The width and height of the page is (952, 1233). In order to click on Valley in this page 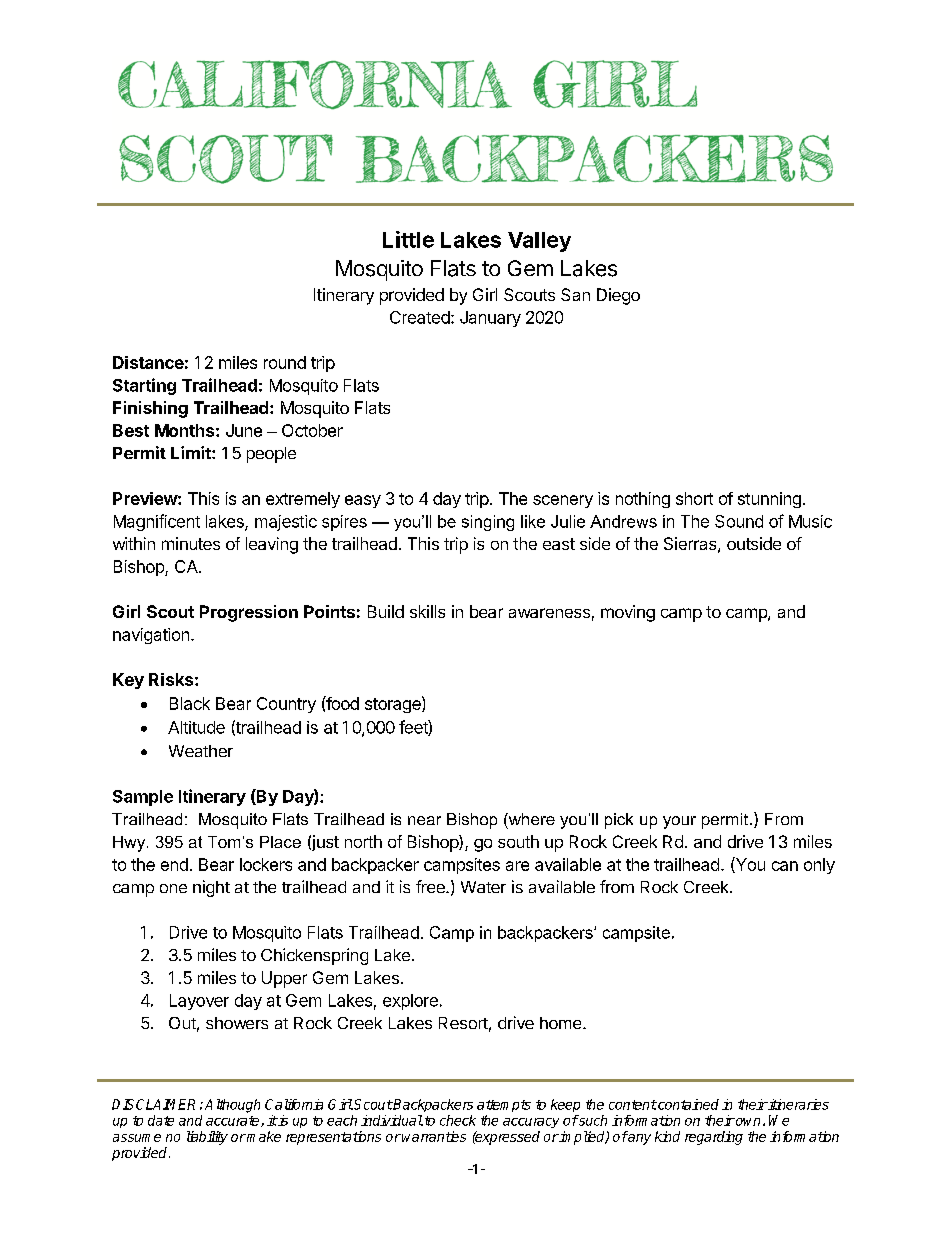, I will do `click(539, 242)`.
